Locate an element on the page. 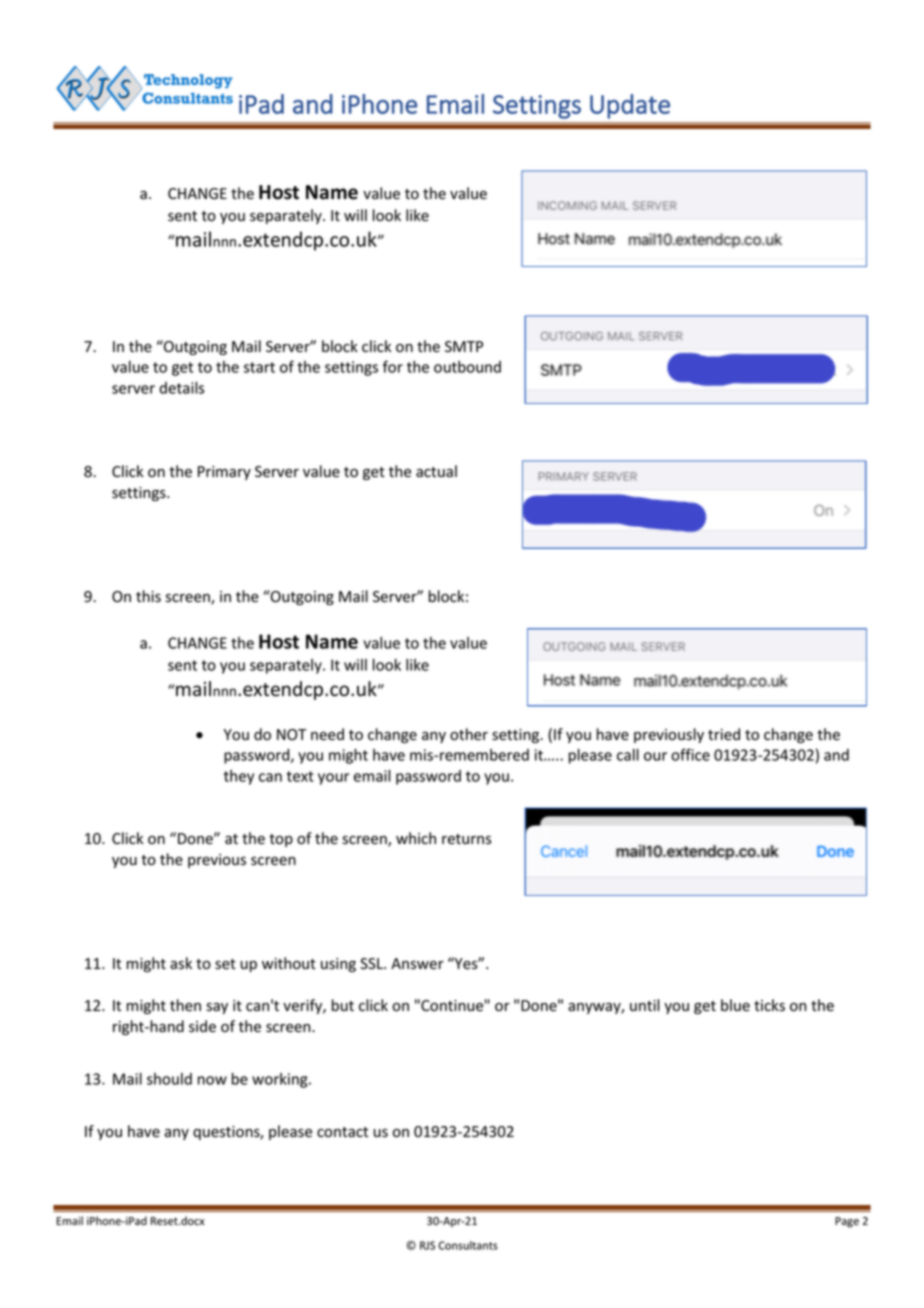 This image has height=1308, width=924. Answer is located at coordinates (417, 964).
